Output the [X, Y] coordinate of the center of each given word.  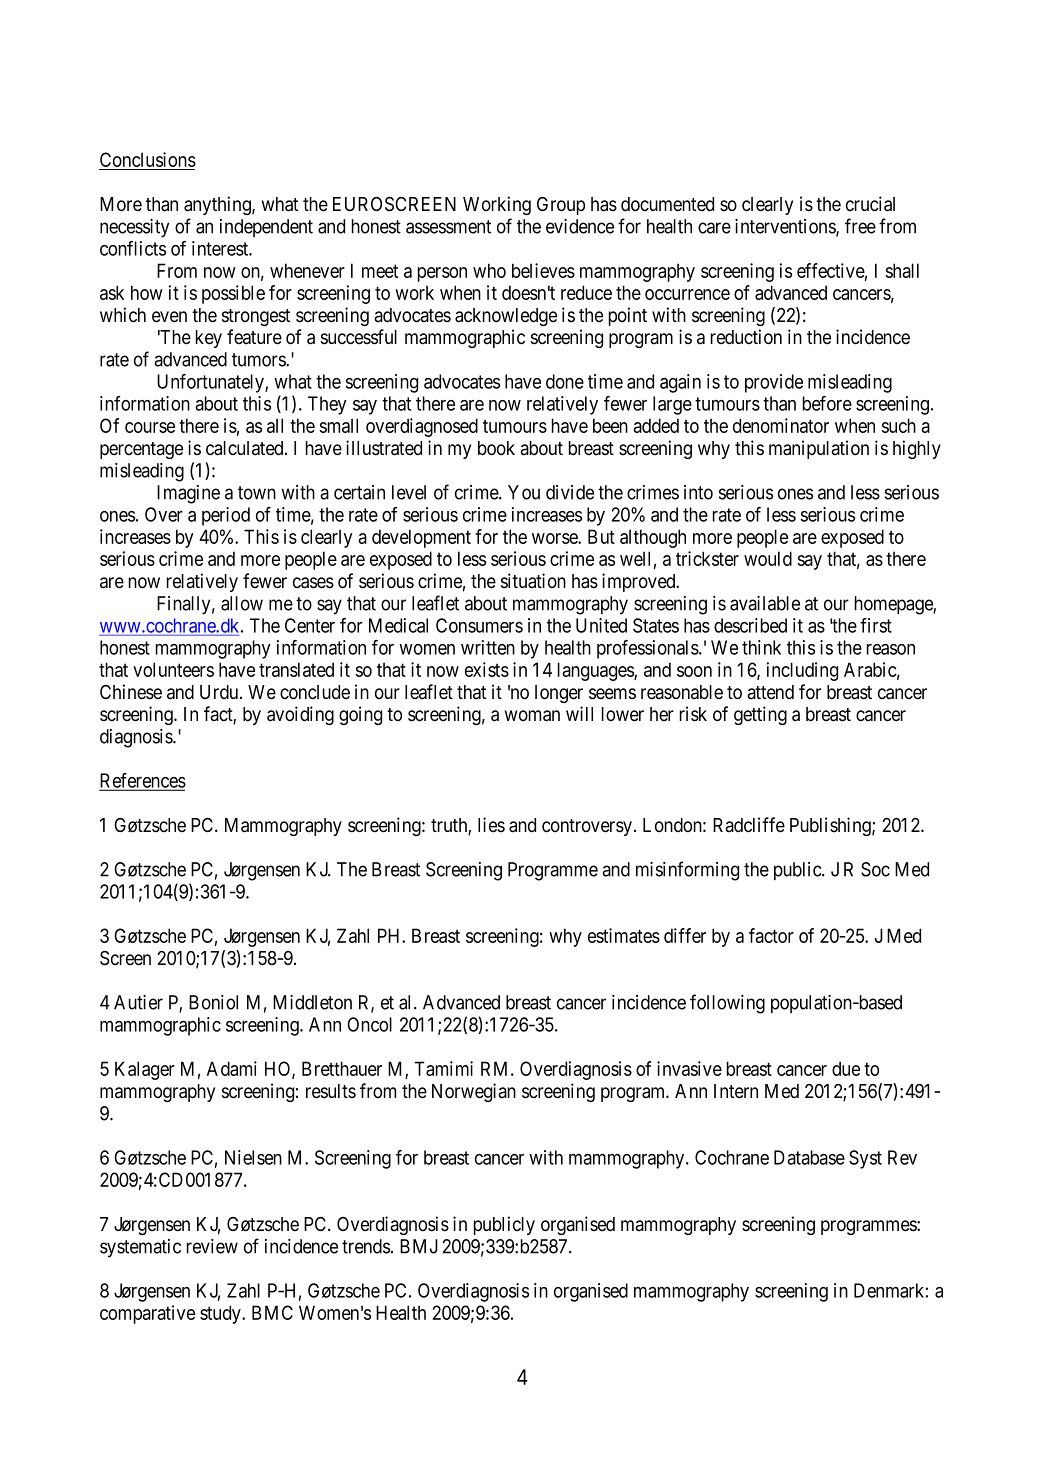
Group [561, 206]
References [143, 781]
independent [266, 228]
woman [532, 716]
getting [760, 715]
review [212, 1246]
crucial [870, 204]
